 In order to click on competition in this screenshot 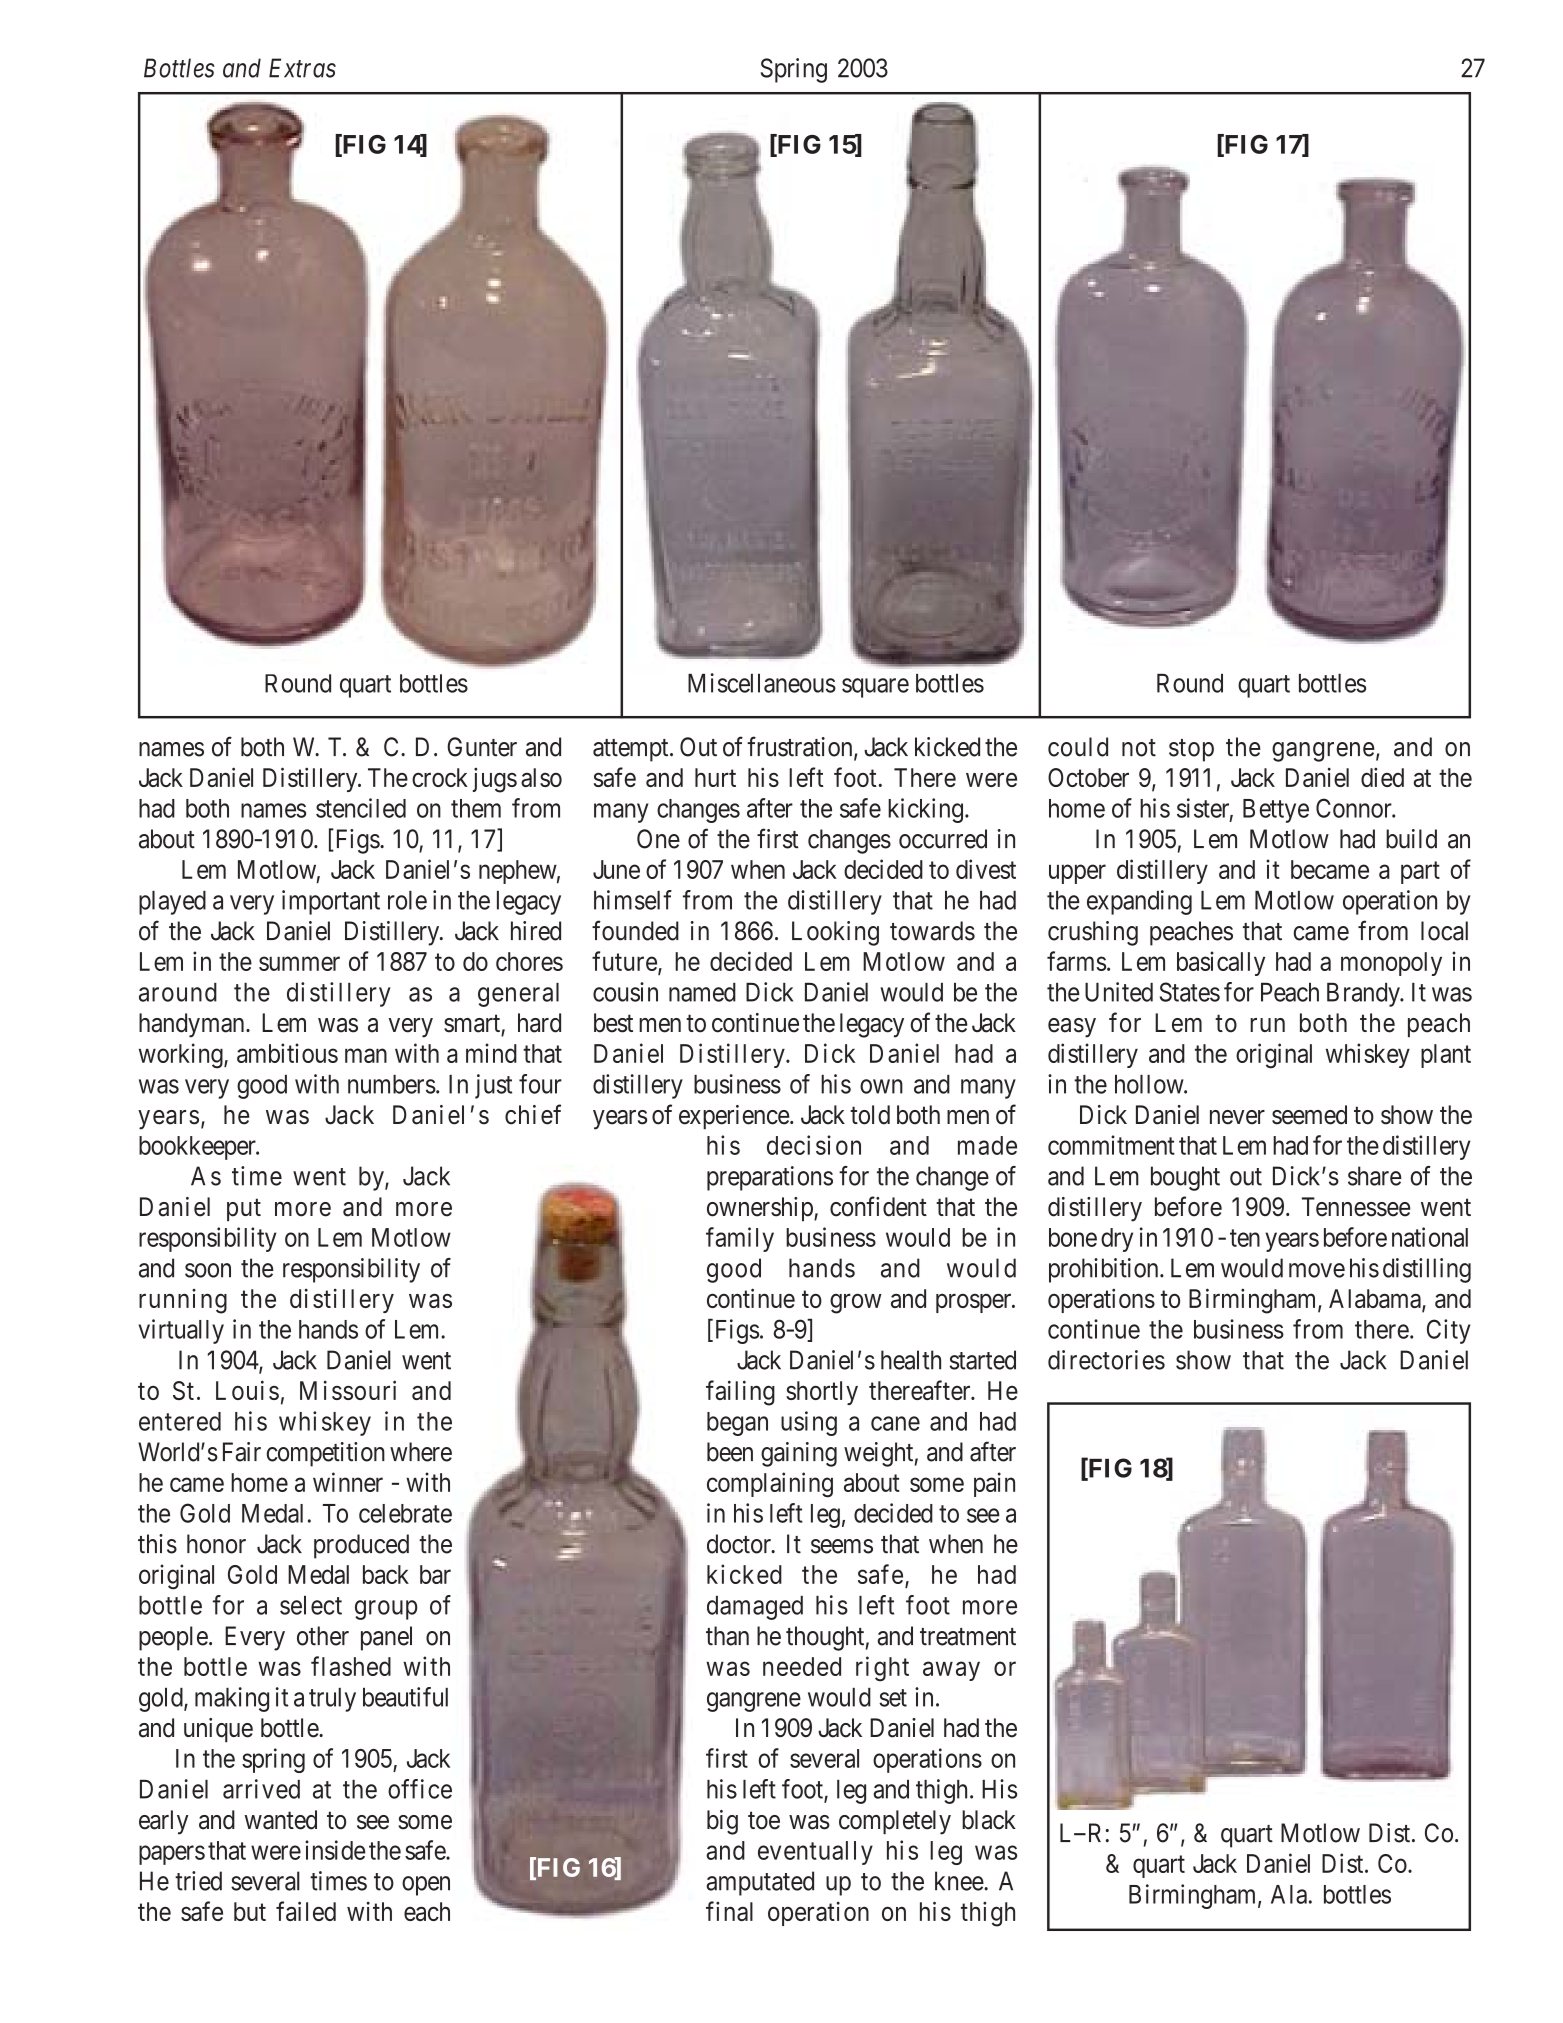, I will do `click(326, 1454)`.
